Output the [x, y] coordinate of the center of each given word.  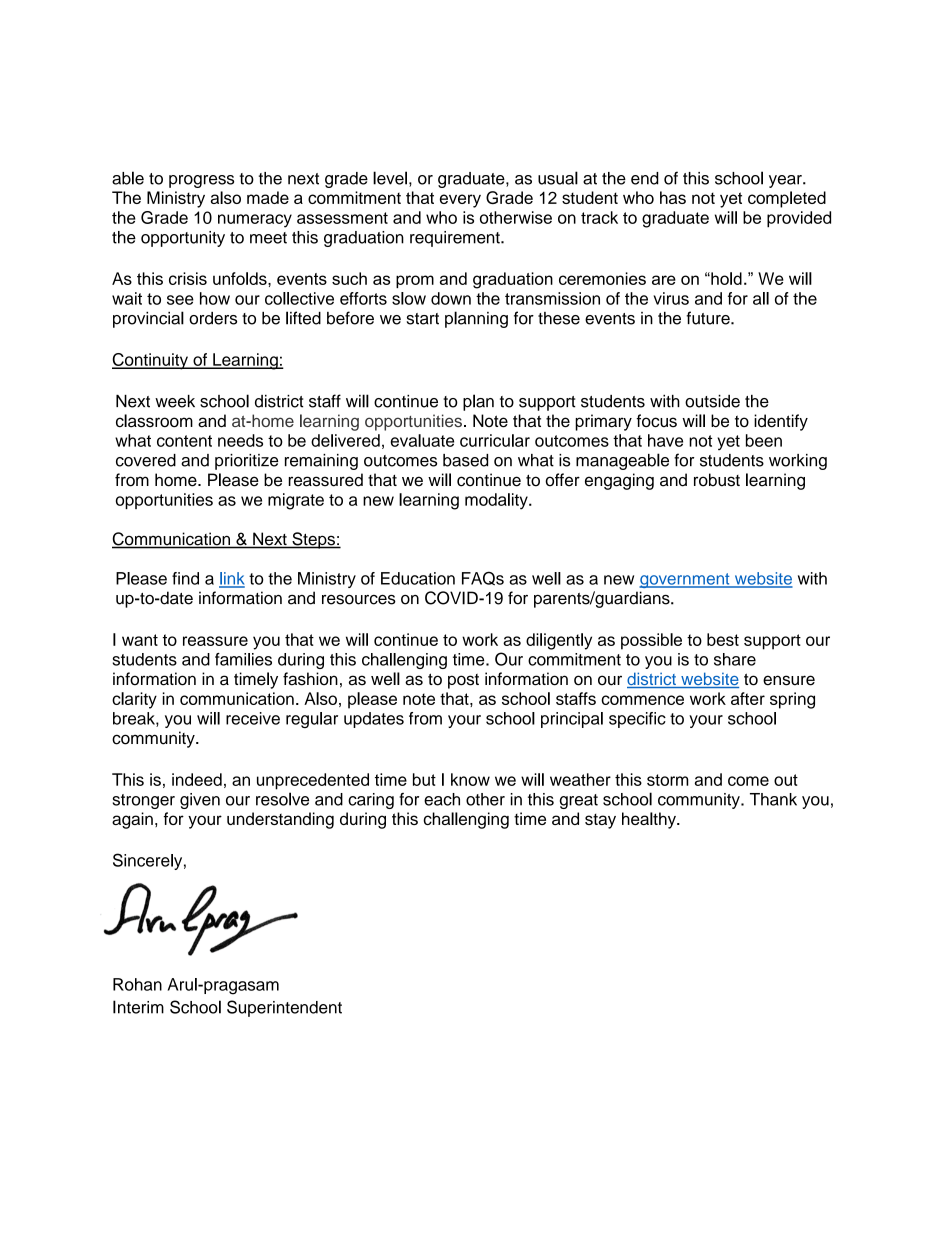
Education [418, 578]
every [460, 201]
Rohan [137, 984]
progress [201, 181]
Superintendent [284, 1008]
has [673, 197]
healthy [650, 820]
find [185, 578]
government [685, 580]
